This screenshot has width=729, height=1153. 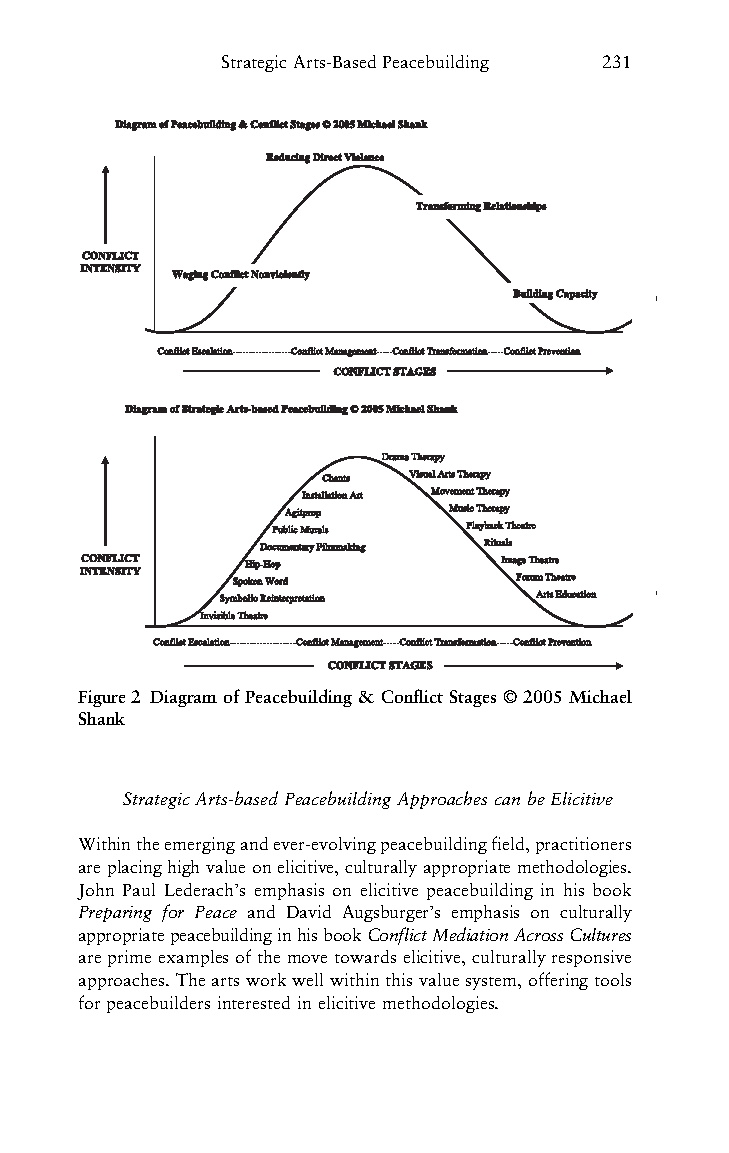 I want to click on high, so click(x=183, y=868).
